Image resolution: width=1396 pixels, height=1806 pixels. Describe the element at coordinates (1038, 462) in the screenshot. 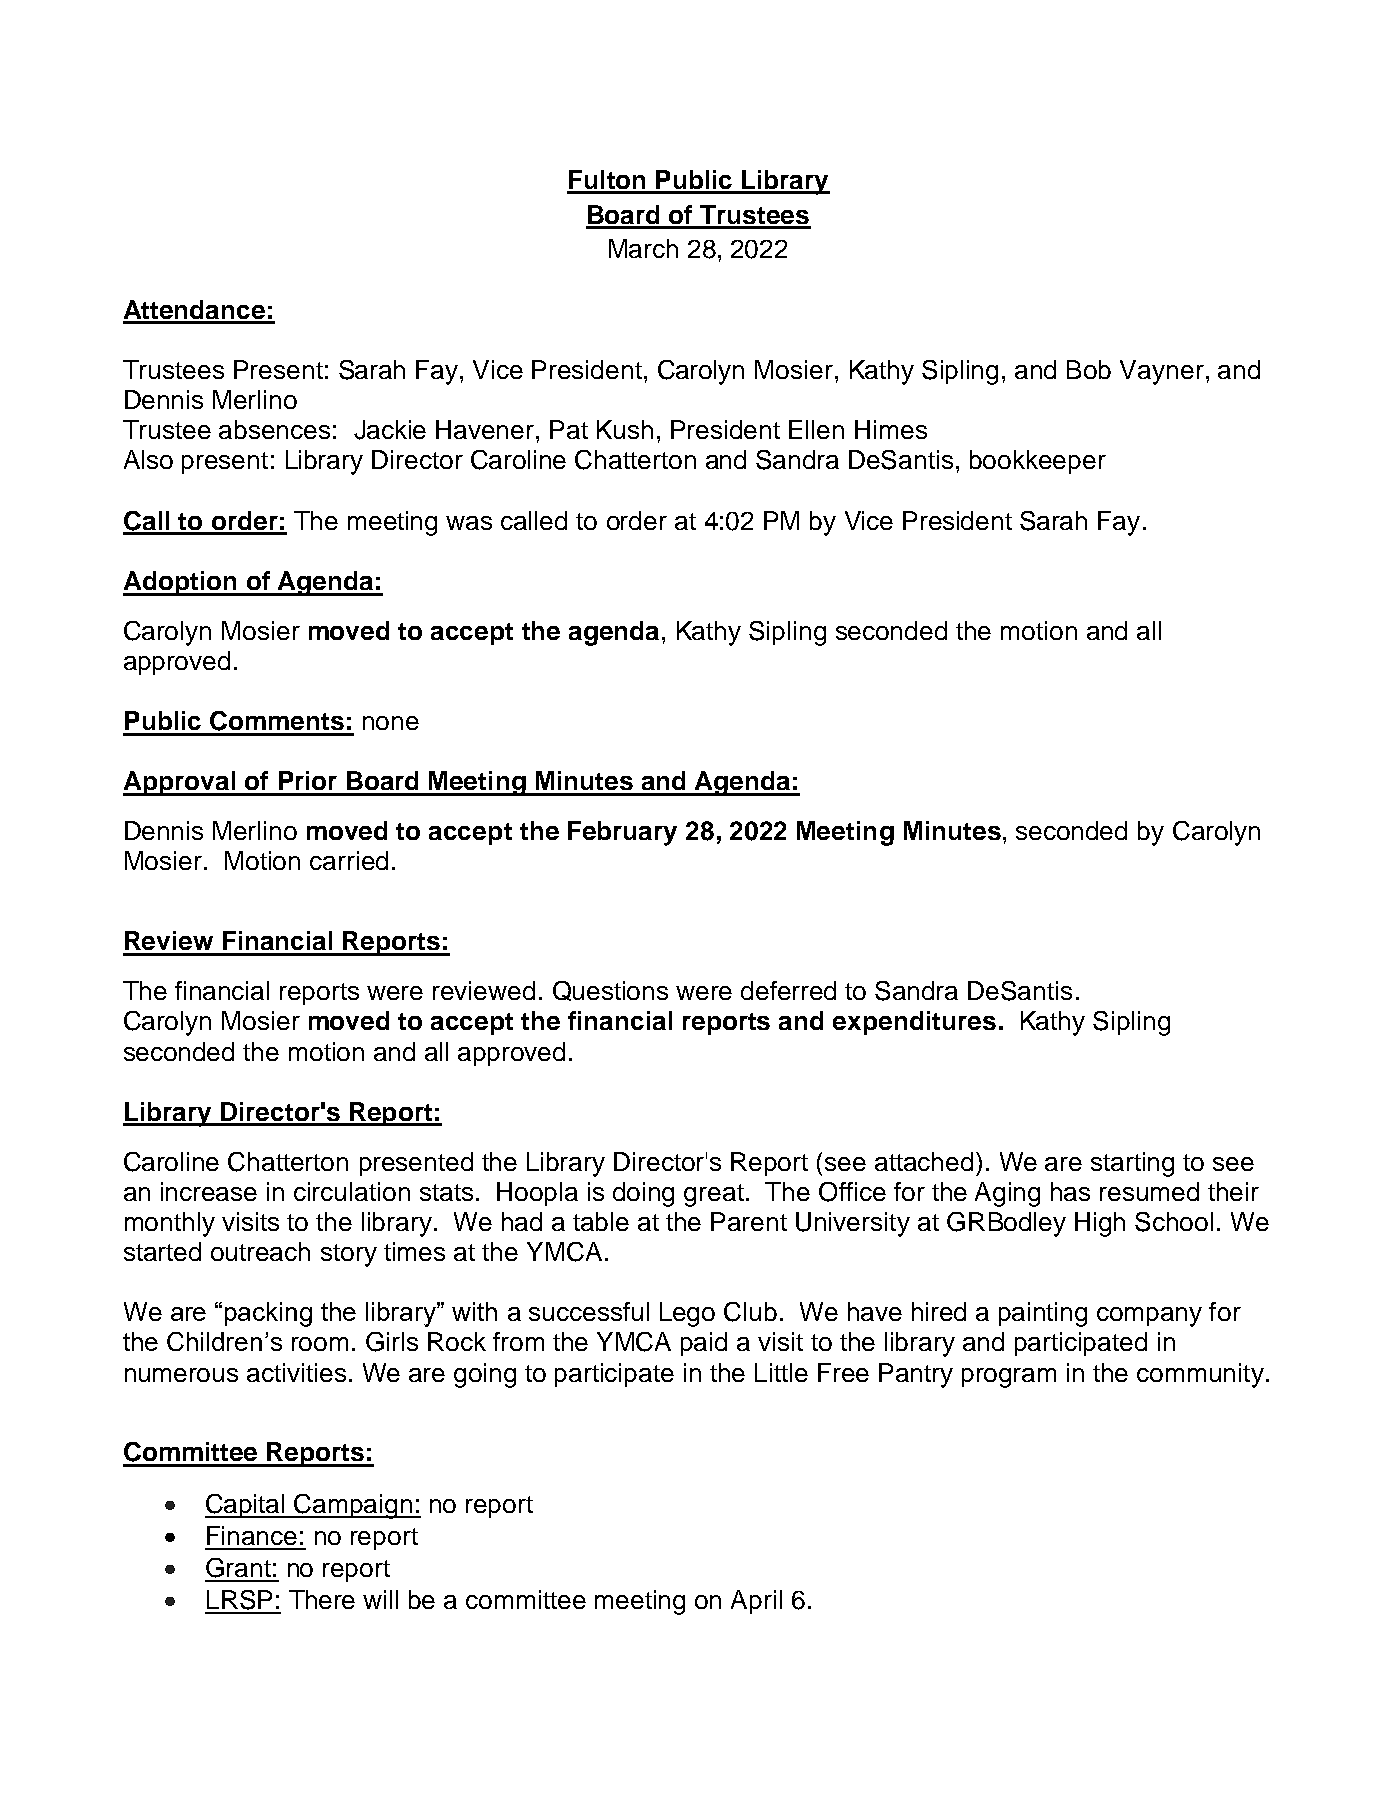

I see `bookkeeper` at that location.
